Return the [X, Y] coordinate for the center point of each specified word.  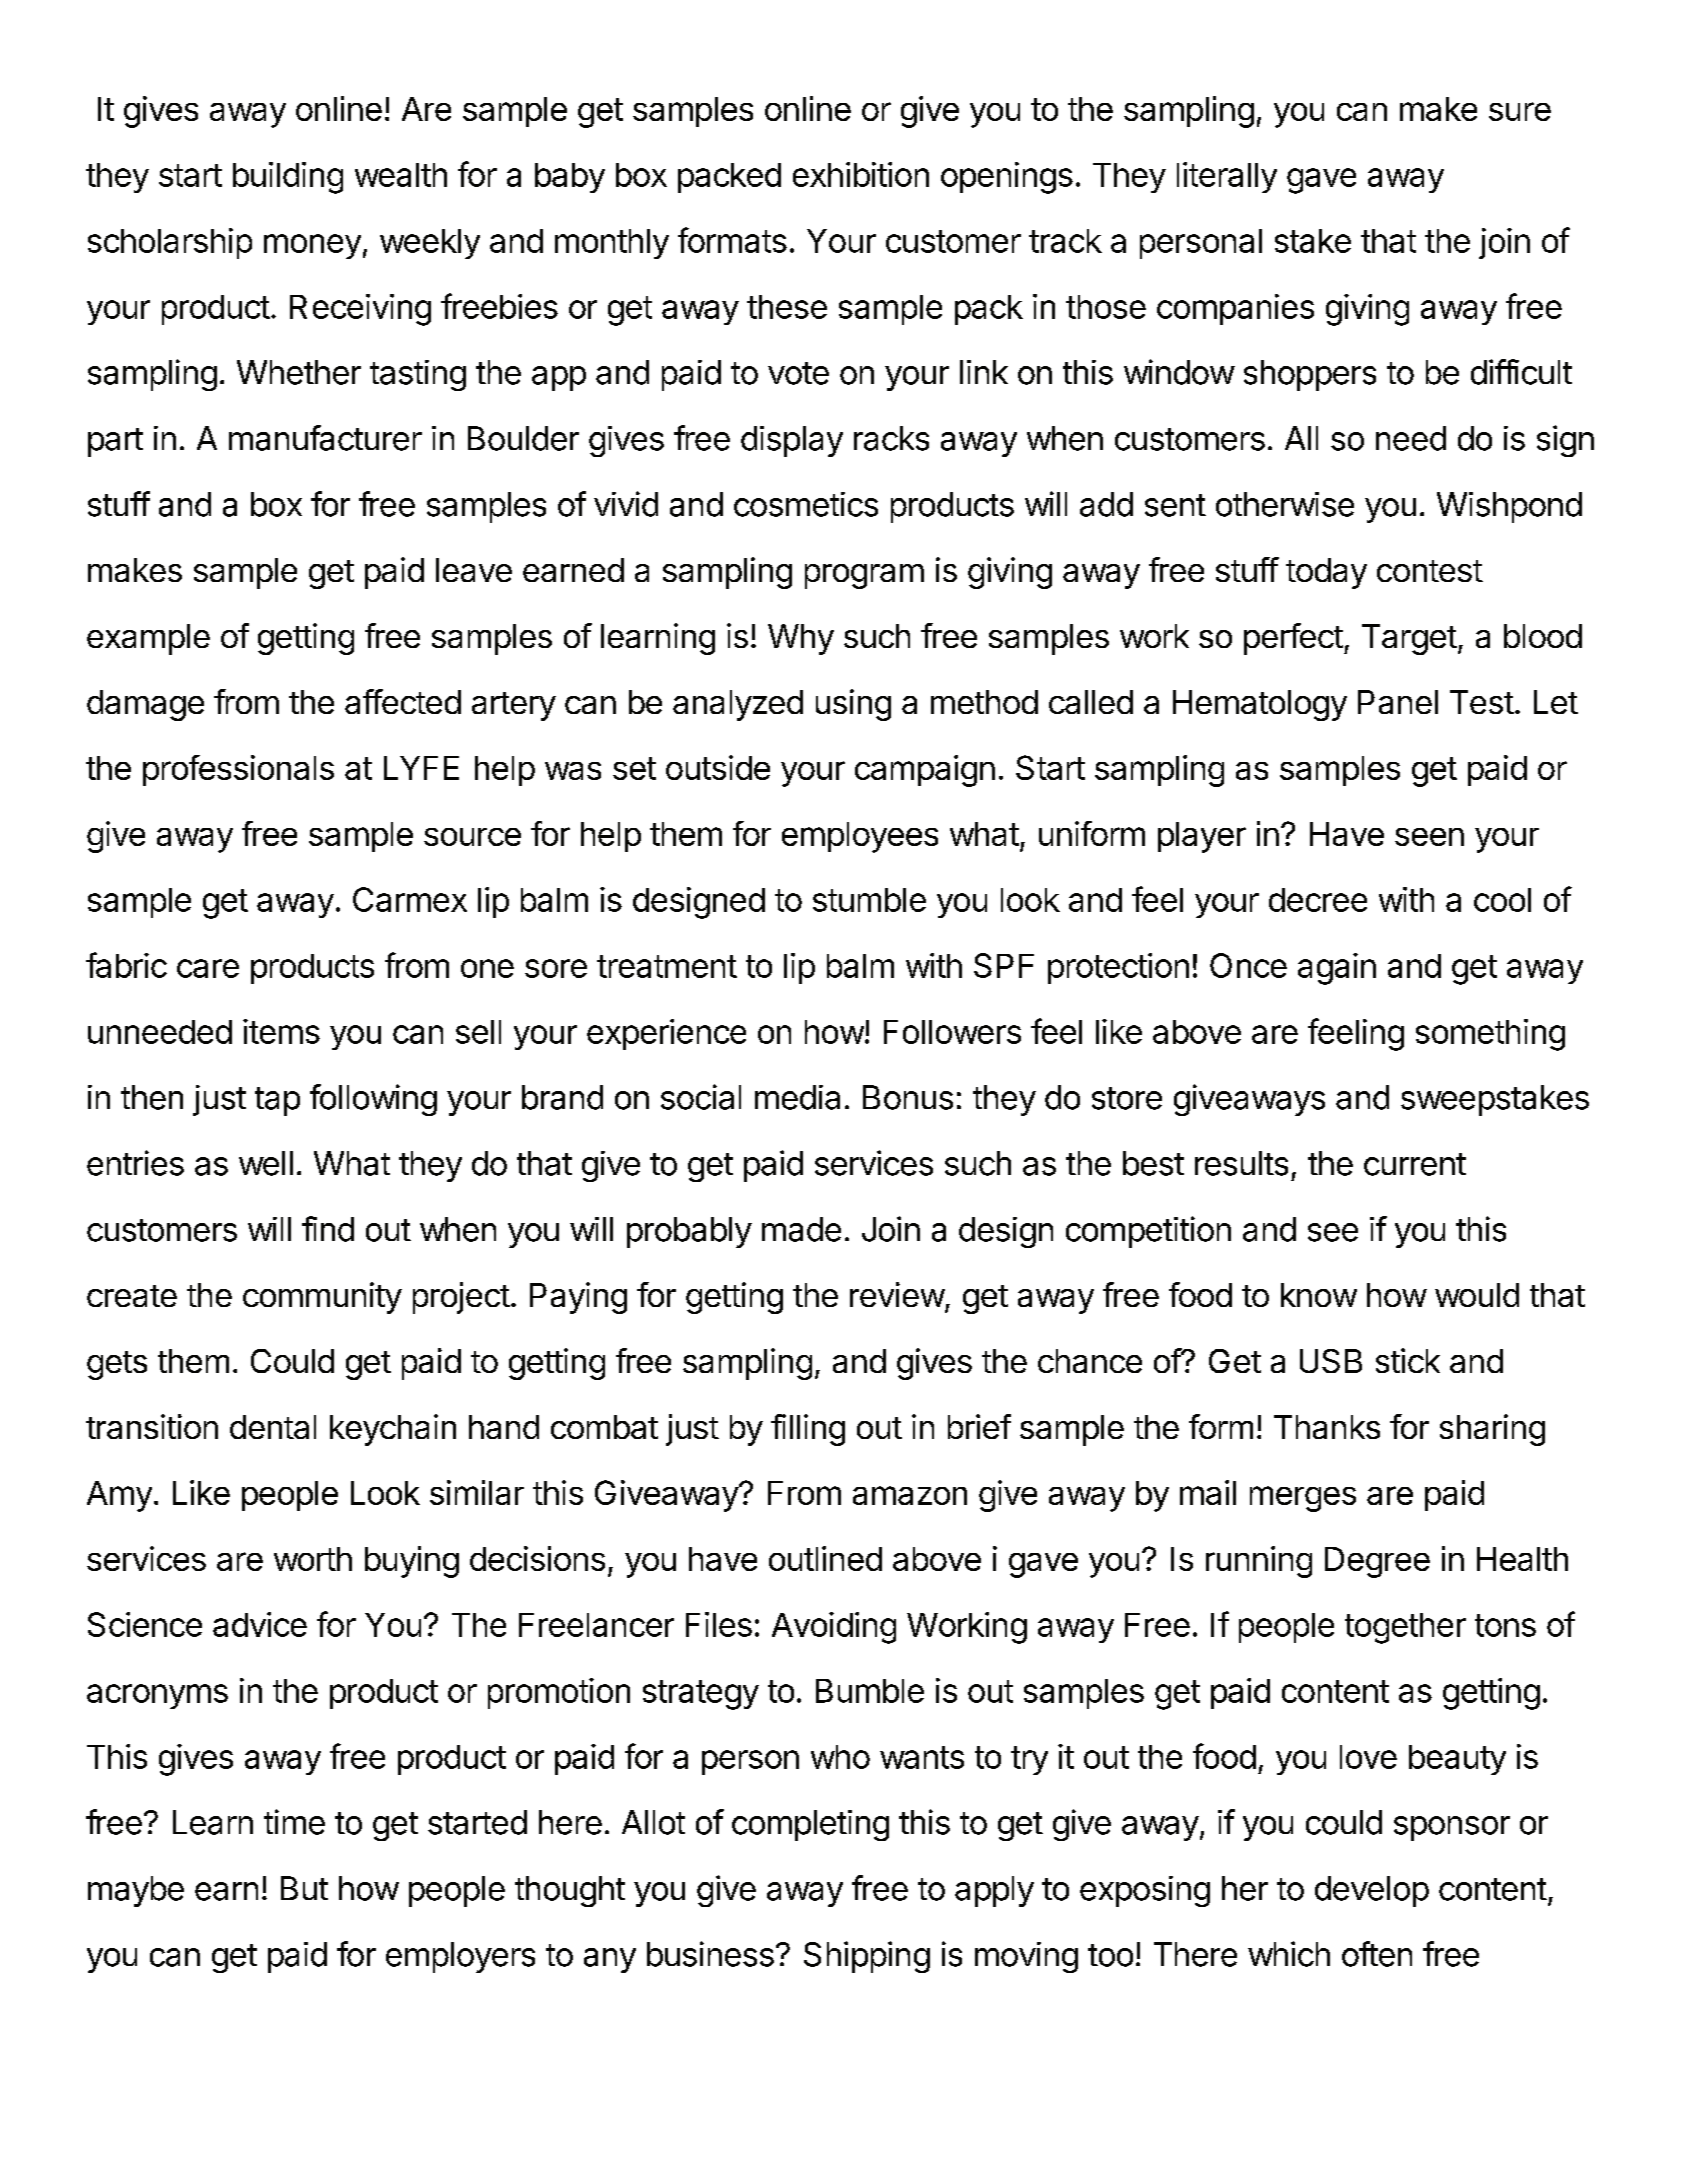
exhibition [861, 174]
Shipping [867, 1957]
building [288, 178]
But [304, 1888]
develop [1372, 1891]
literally [1227, 177]
